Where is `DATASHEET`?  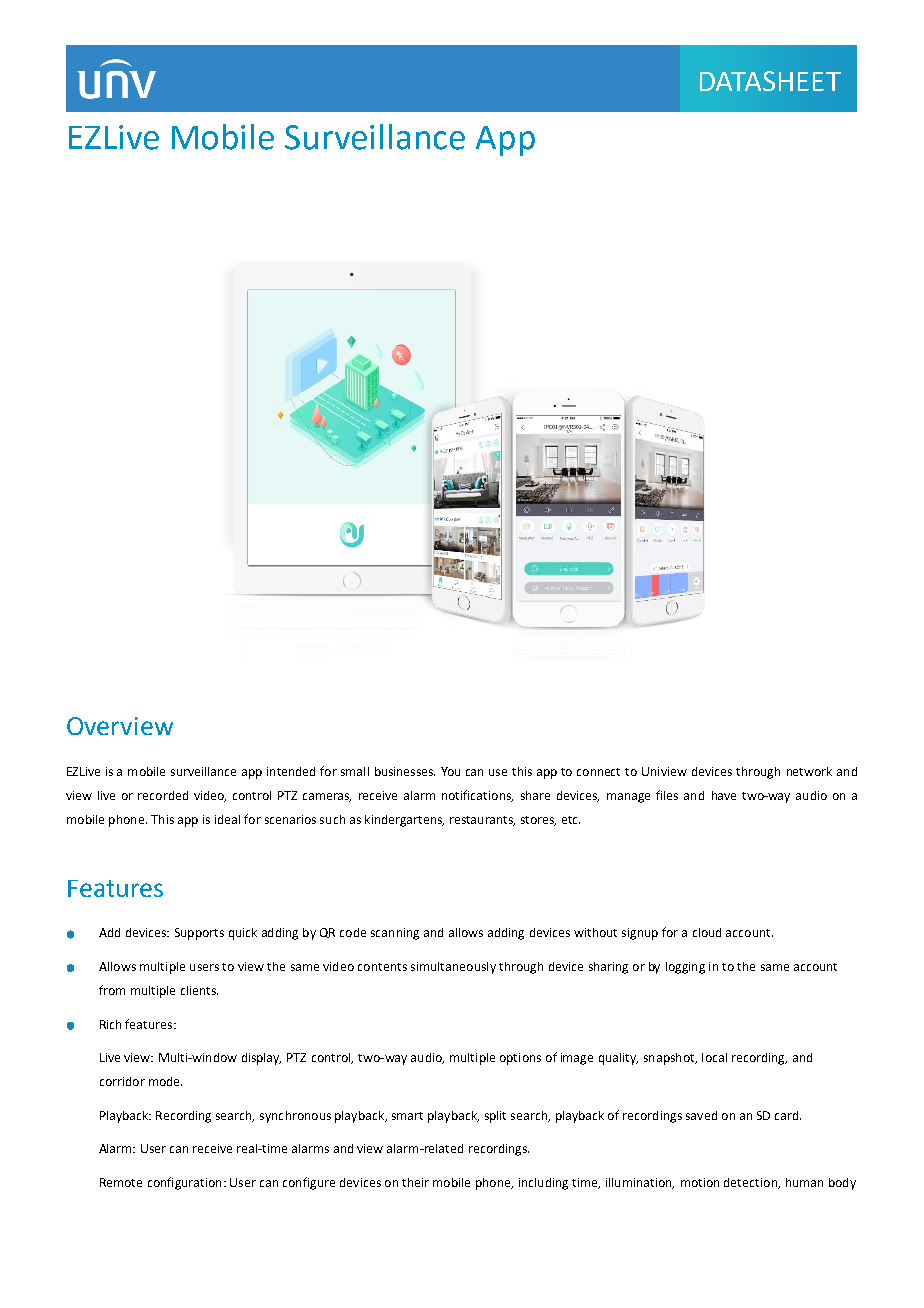
DATASHEET is located at coordinates (770, 81).
